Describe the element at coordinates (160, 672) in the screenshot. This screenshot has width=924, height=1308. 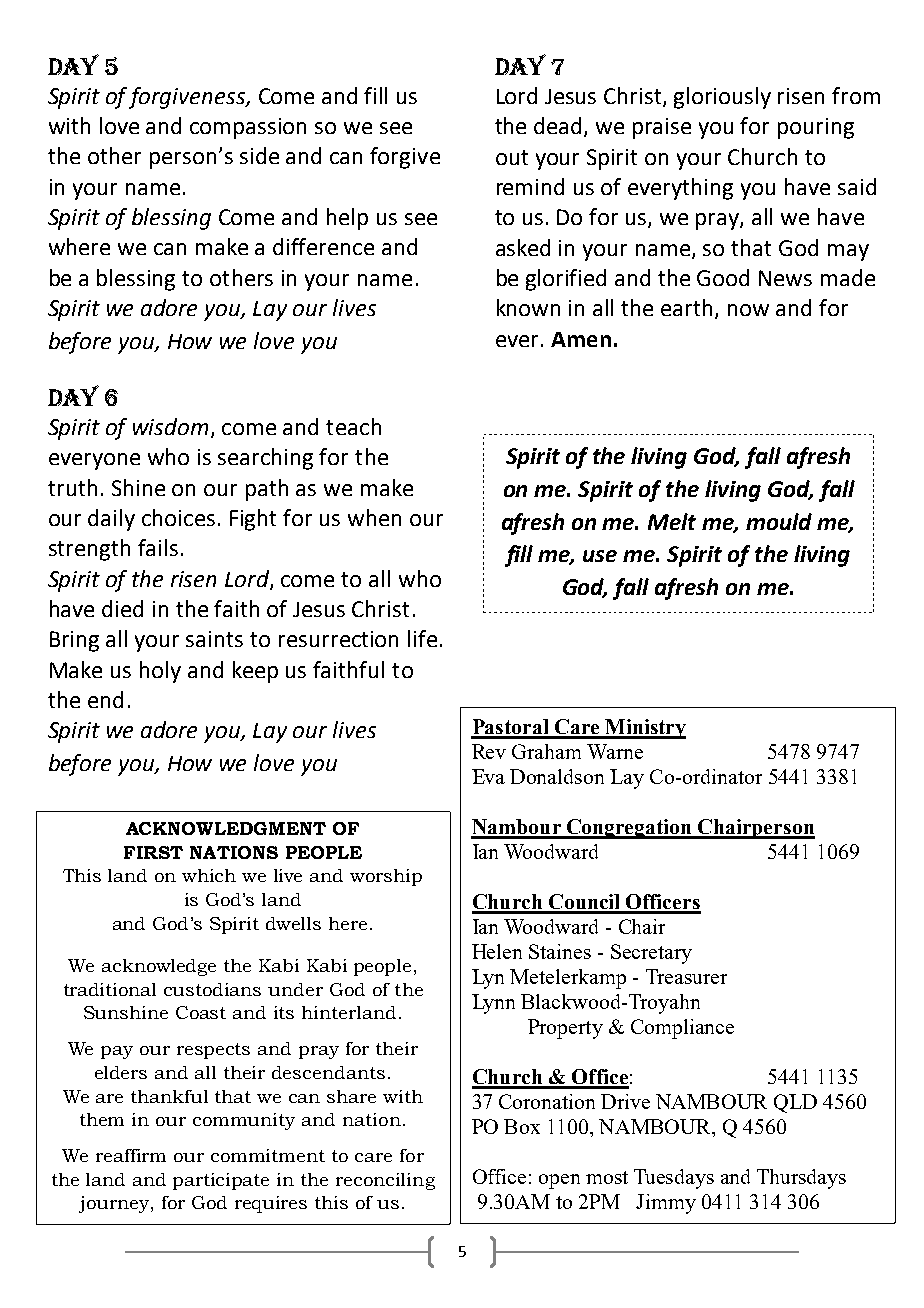
I see `holy` at that location.
